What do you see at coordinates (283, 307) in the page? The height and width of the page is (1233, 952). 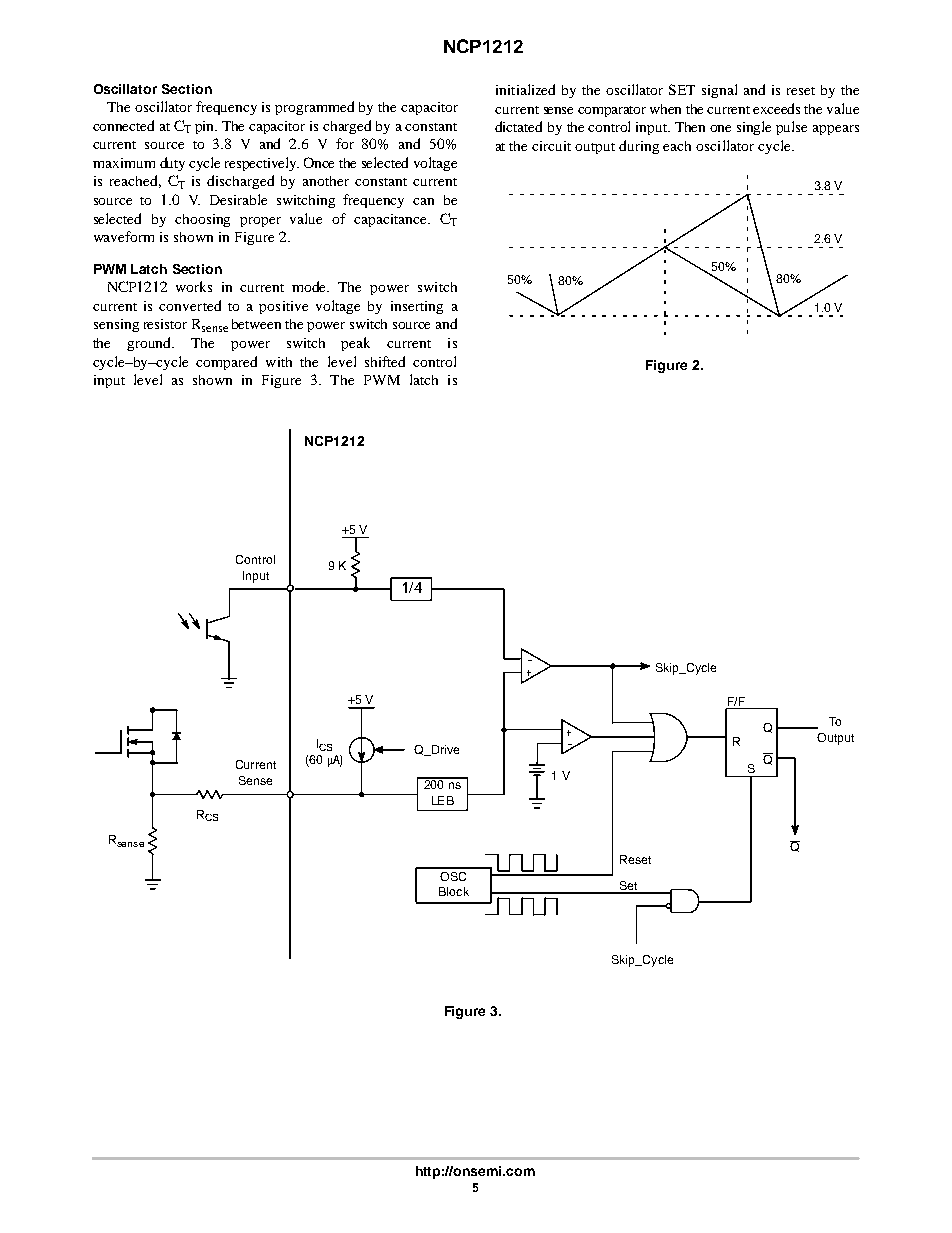 I see `positive` at bounding box center [283, 307].
